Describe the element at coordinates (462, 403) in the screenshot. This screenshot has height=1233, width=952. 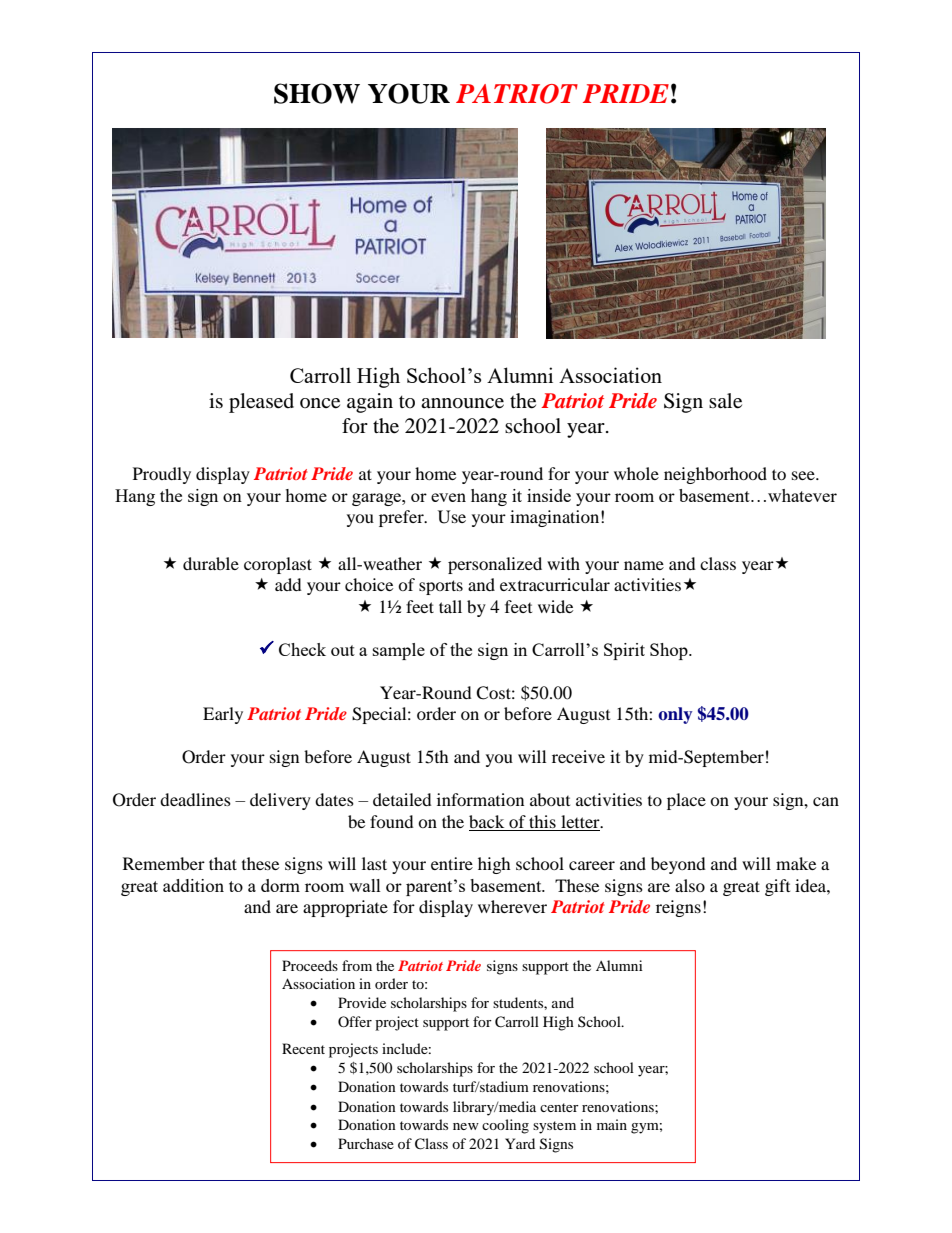
I see `announce` at that location.
